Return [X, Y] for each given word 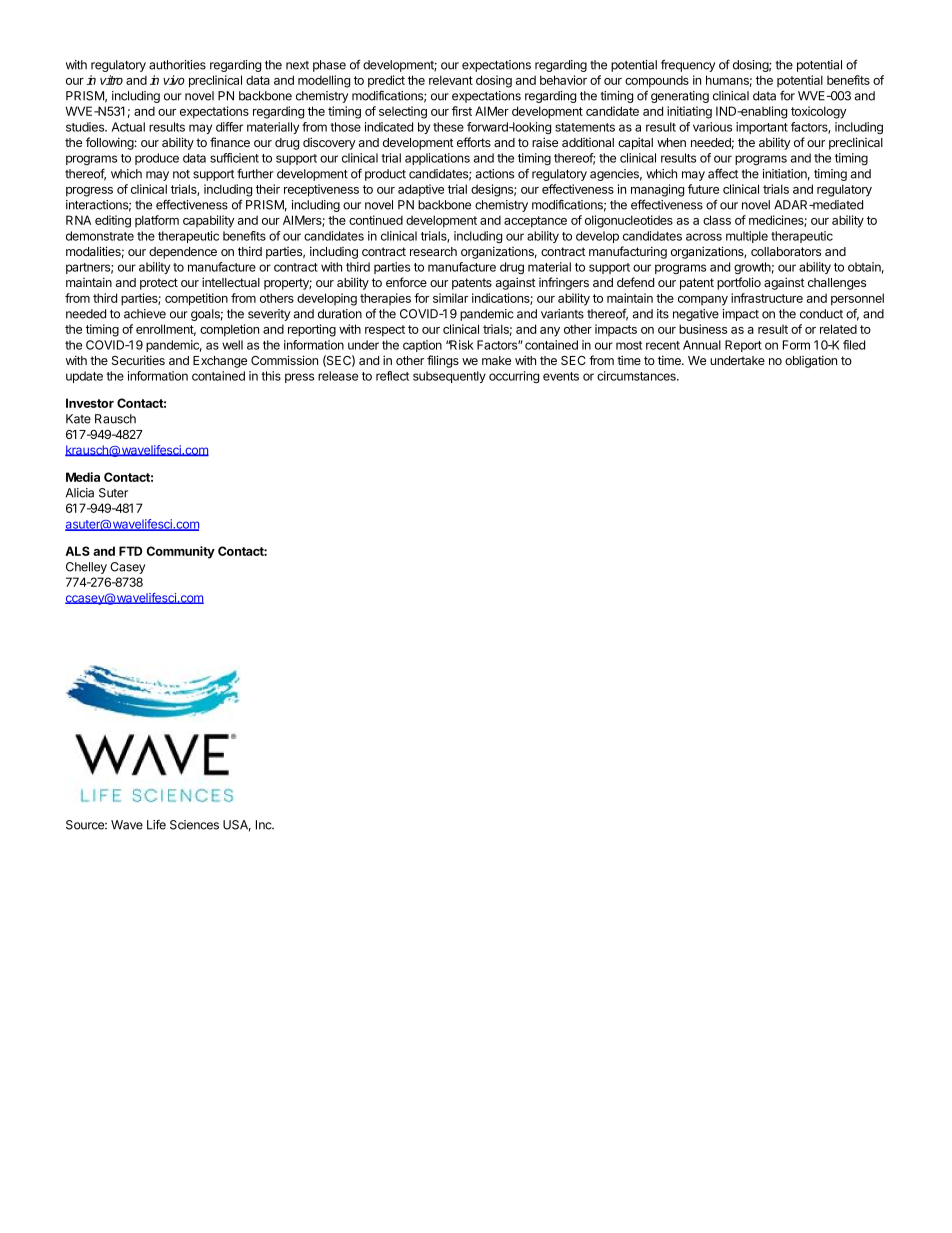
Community [181, 552]
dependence [183, 253]
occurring [514, 377]
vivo [174, 80]
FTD [130, 551]
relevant [451, 80]
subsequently [449, 377]
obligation [811, 361]
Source [86, 825]
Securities [138, 360]
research [433, 251]
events [561, 376]
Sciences [194, 825]
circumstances [637, 376]
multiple [747, 237]
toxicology [819, 112]
